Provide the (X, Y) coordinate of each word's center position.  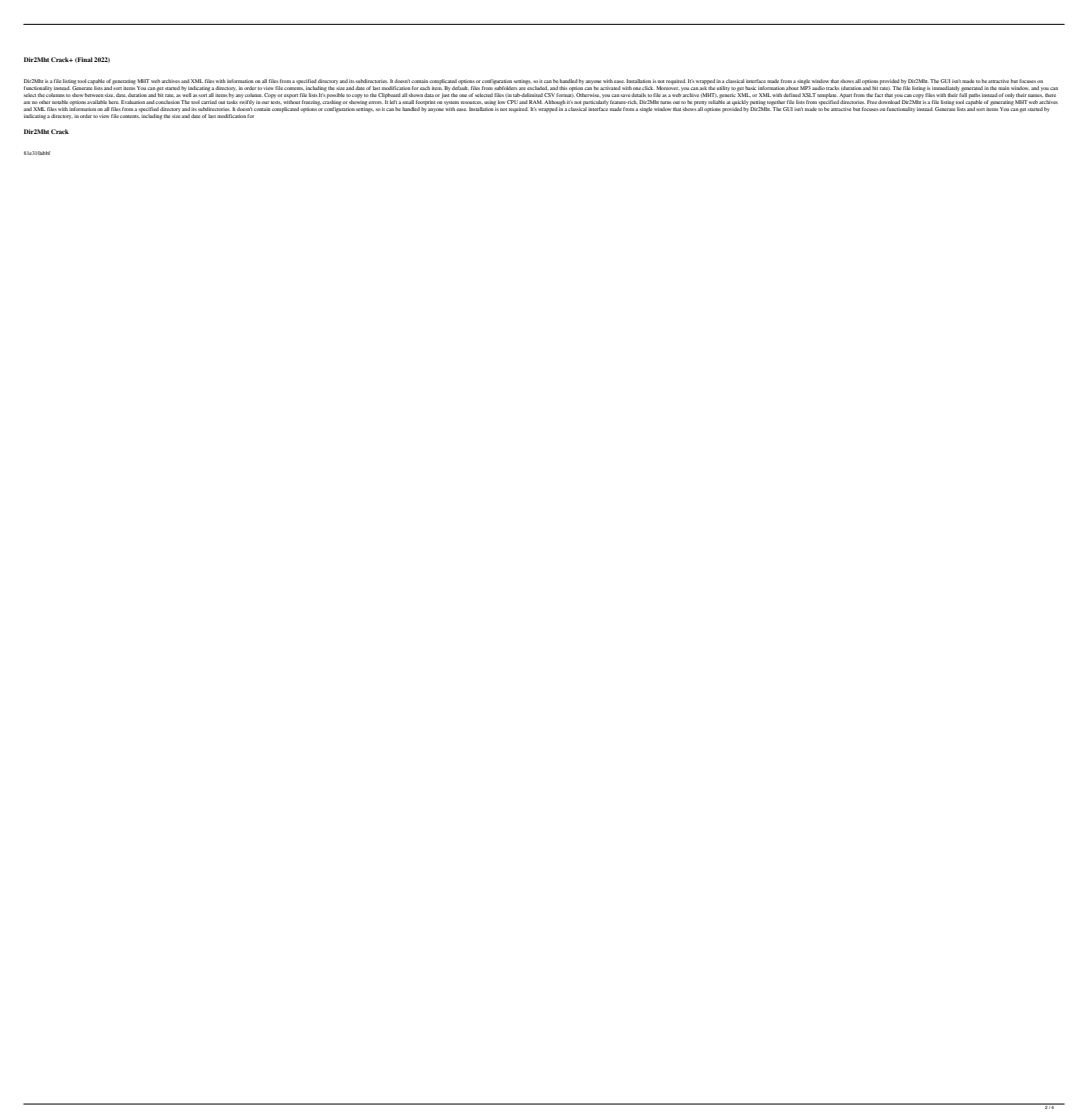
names (1035, 95)
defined (792, 95)
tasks (232, 102)
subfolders (506, 88)
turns (666, 102)
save (626, 95)
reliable (717, 102)
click (647, 88)
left (393, 102)
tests (276, 102)
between (94, 95)
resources (472, 102)
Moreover (667, 88)
